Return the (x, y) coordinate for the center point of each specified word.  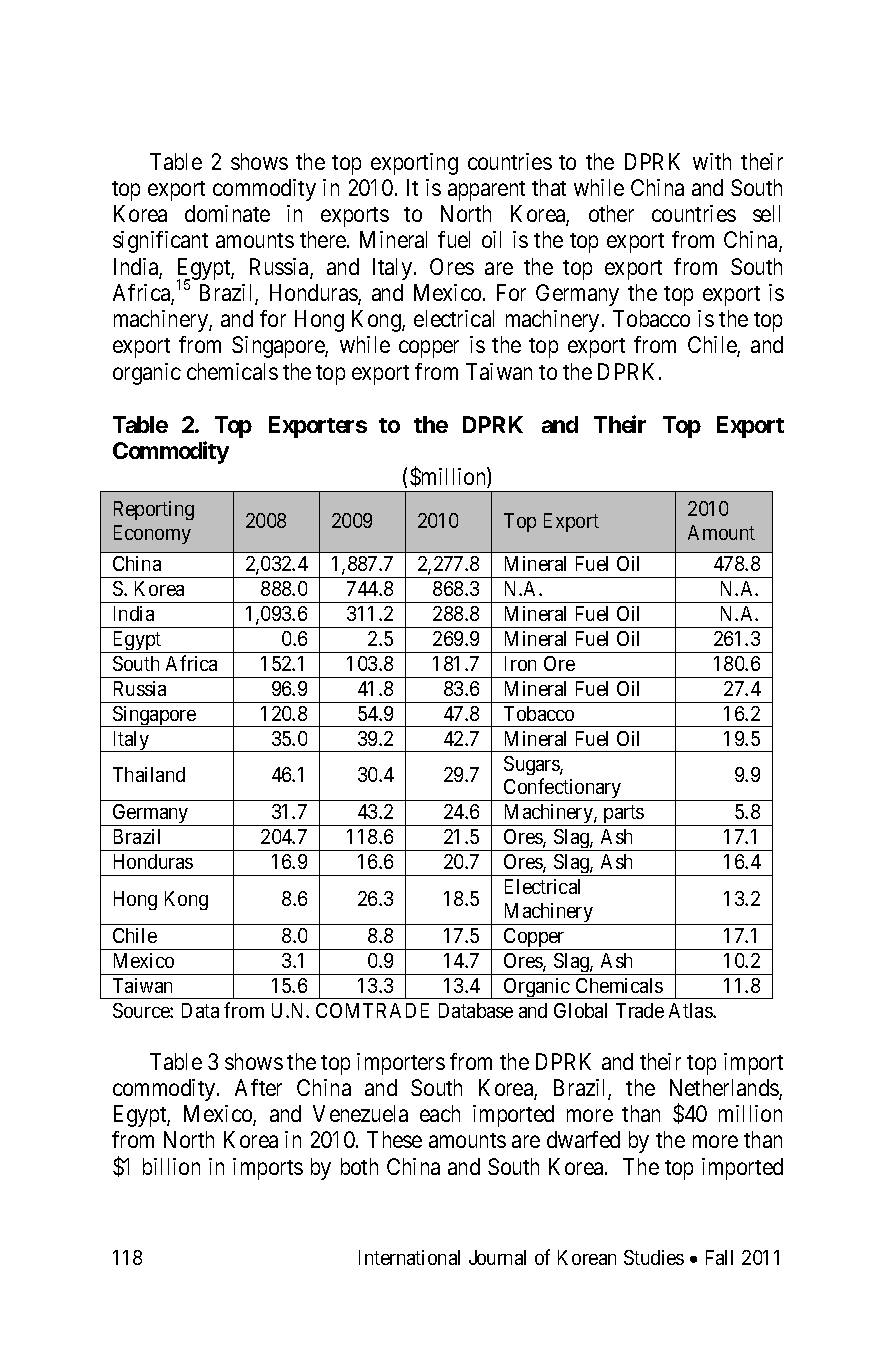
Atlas (691, 1010)
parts (623, 815)
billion (171, 1166)
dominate (227, 213)
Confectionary (563, 789)
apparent (486, 191)
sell (766, 213)
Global (580, 1010)
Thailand (149, 774)
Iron (520, 663)
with (712, 161)
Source (142, 1010)
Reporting (154, 510)
